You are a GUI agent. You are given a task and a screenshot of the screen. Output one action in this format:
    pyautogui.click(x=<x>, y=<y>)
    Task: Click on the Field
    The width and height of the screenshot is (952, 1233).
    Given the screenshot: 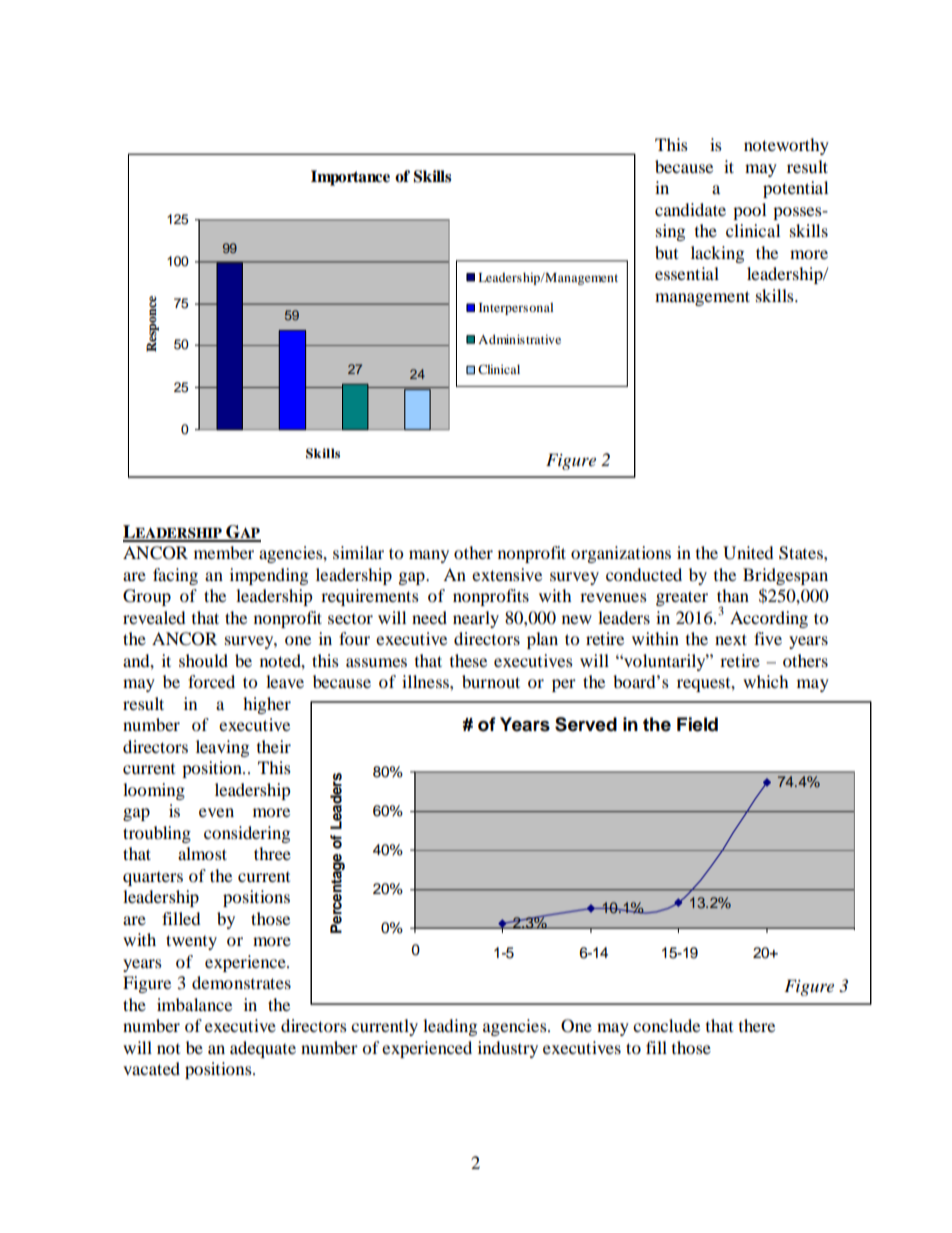 What is the action you would take?
    pyautogui.click(x=697, y=724)
